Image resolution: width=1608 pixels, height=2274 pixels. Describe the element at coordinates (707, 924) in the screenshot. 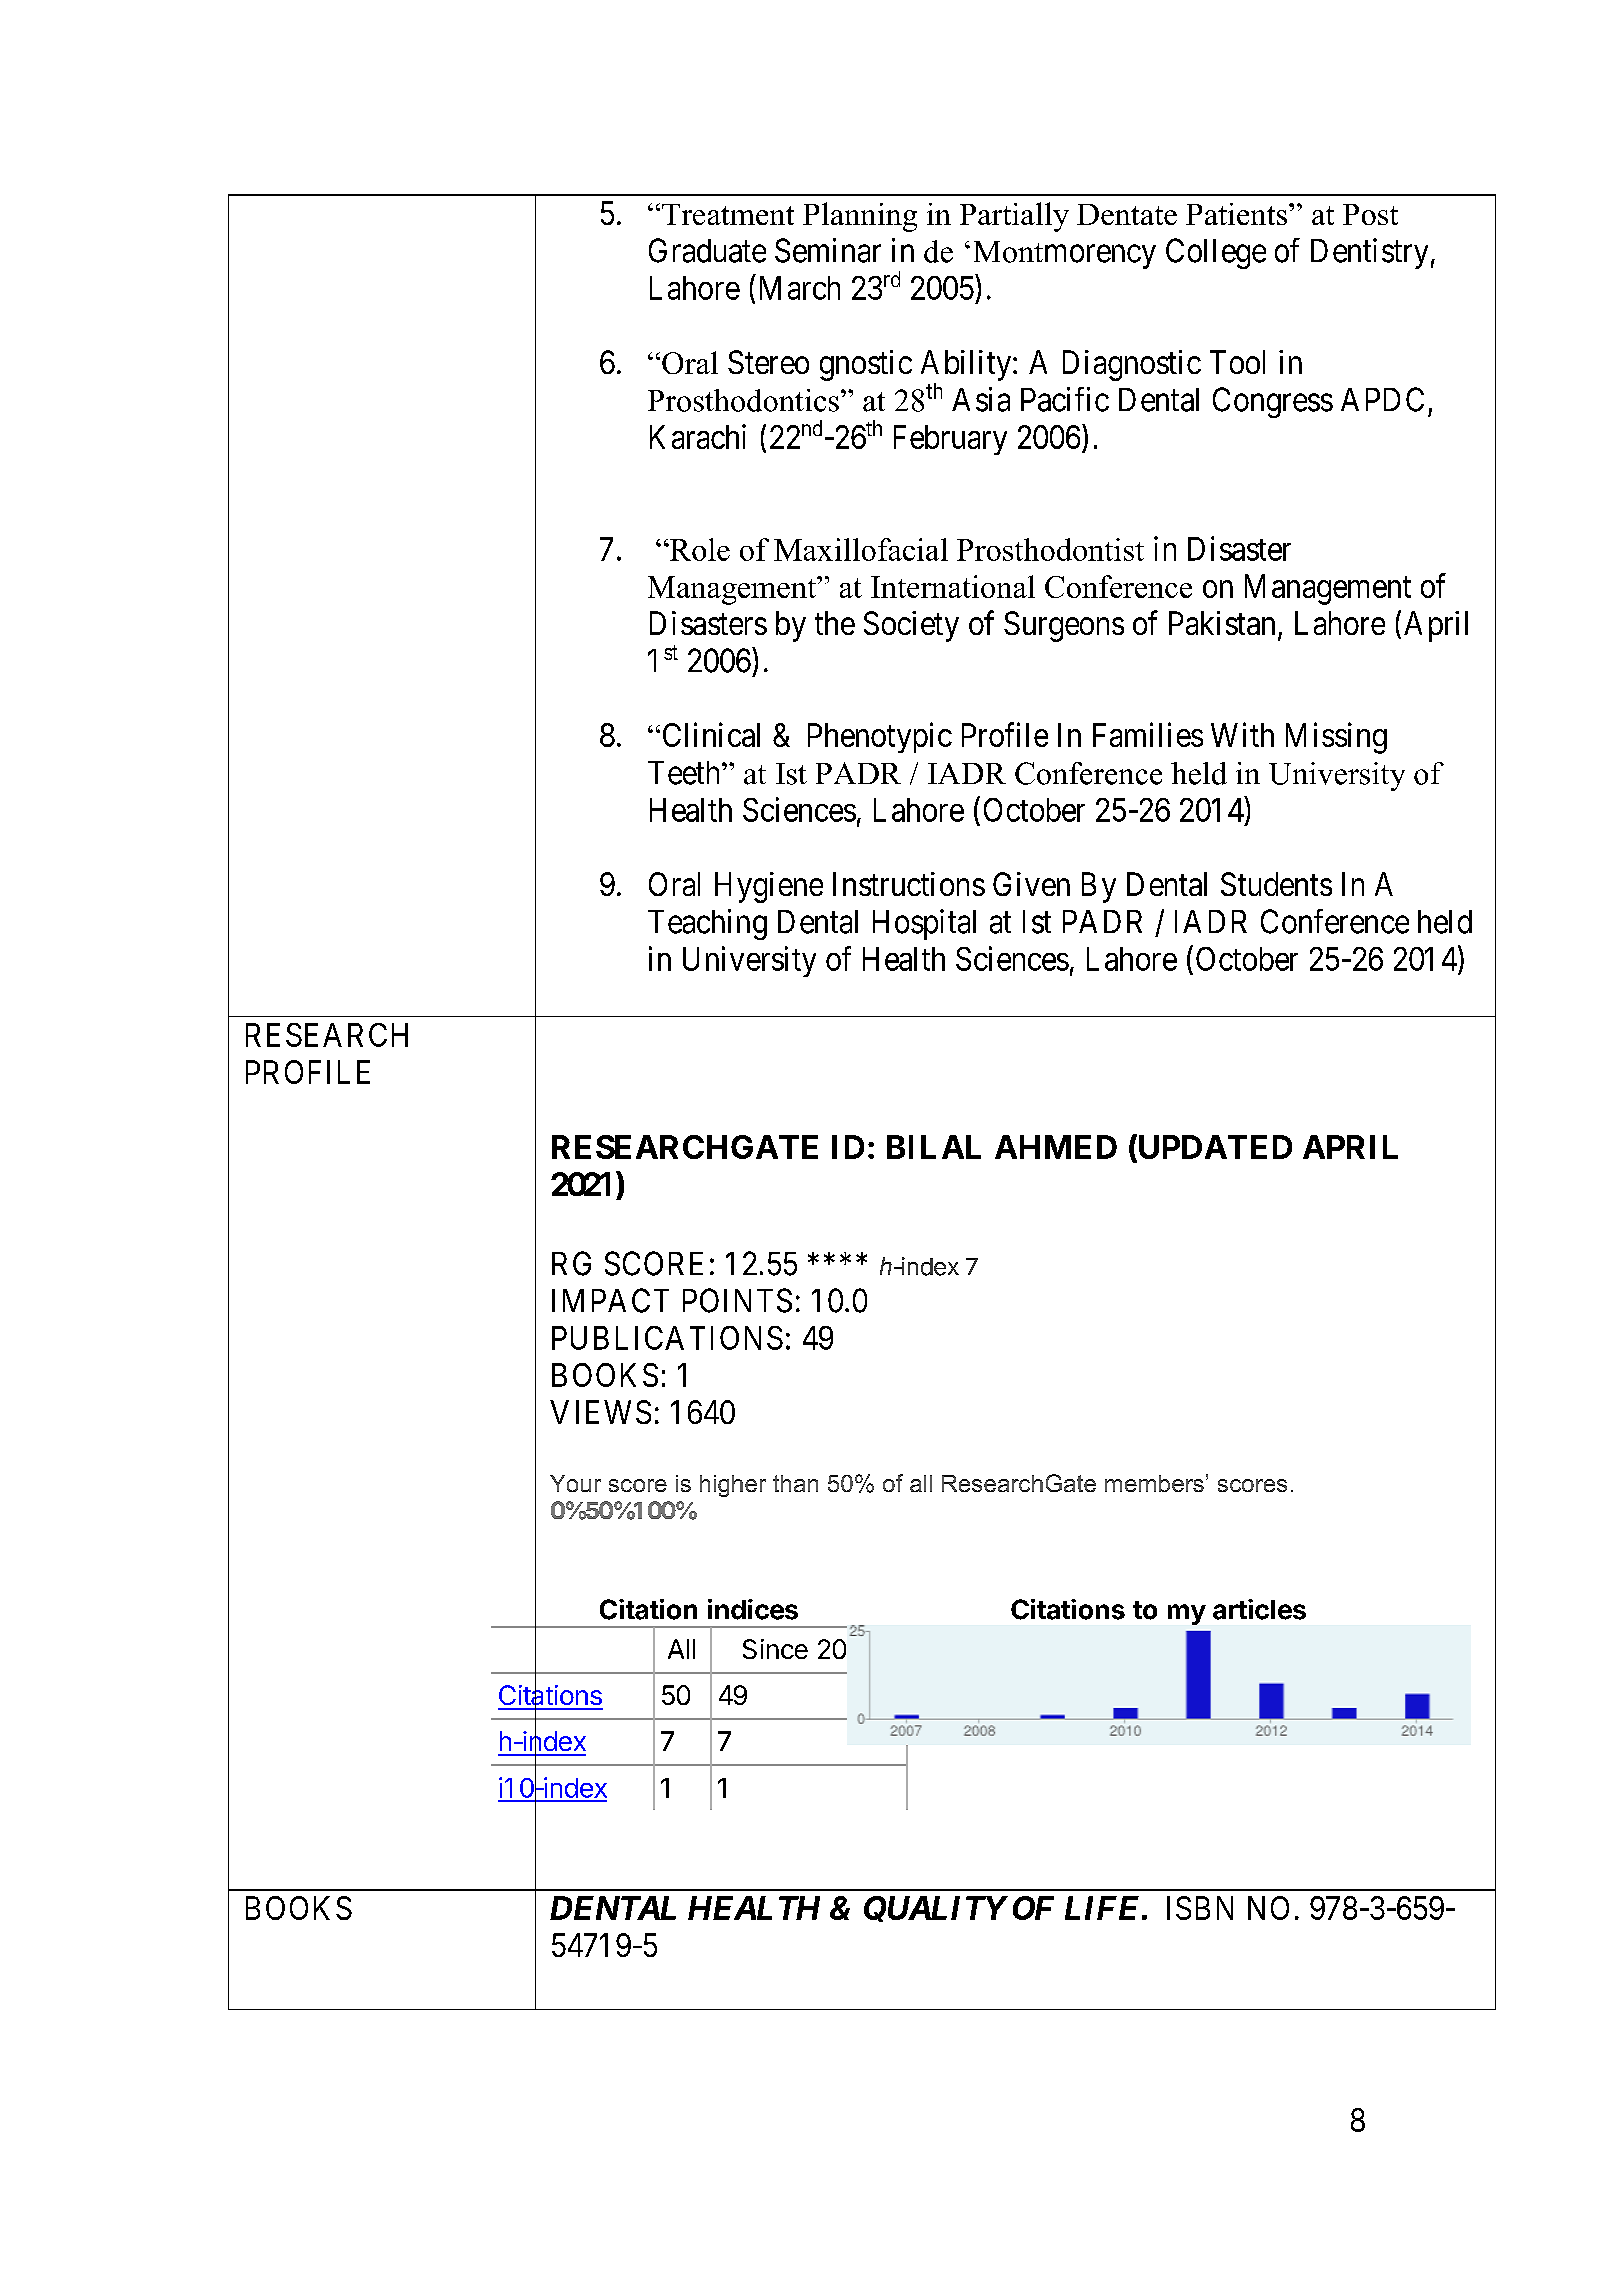

I see `Teaching` at that location.
